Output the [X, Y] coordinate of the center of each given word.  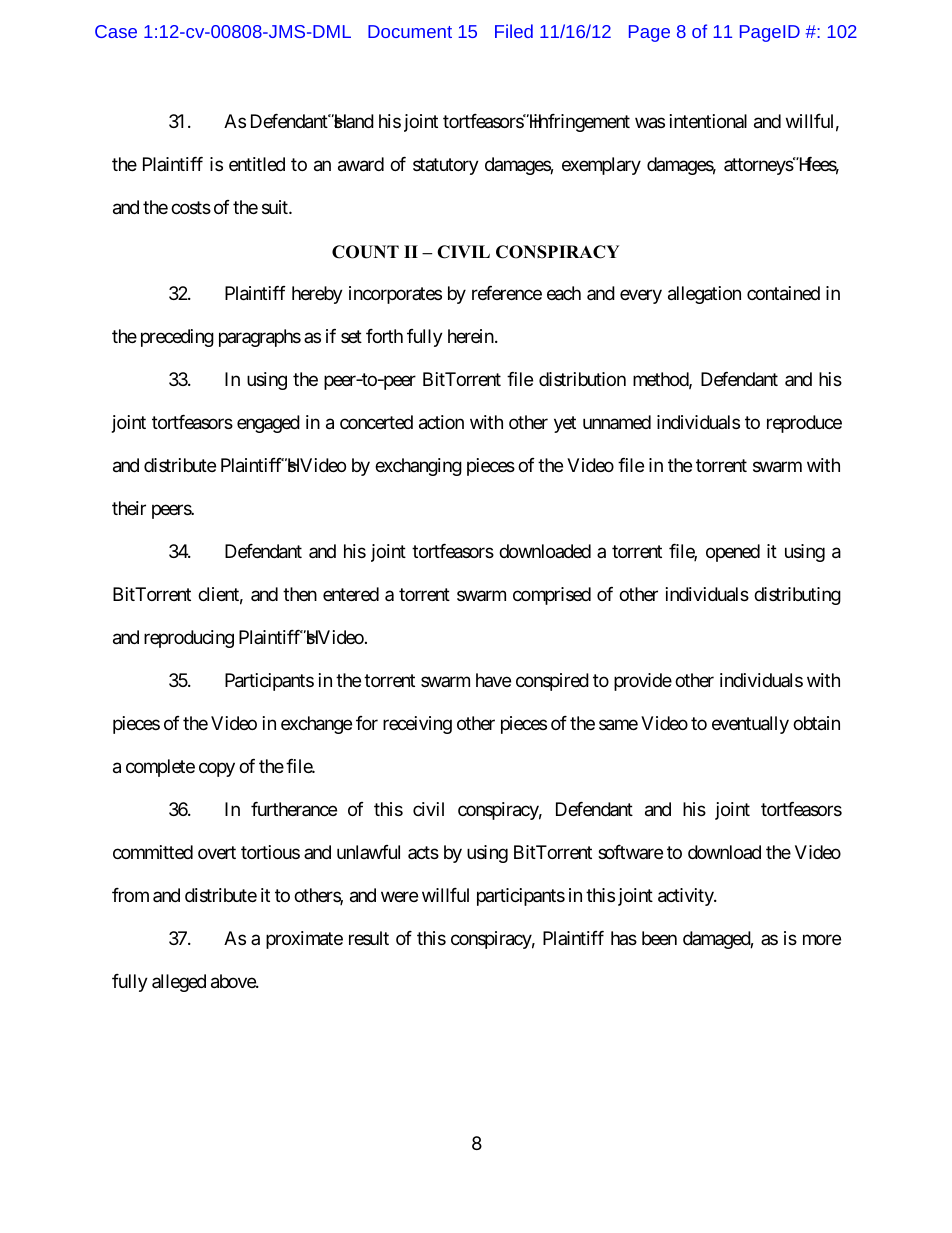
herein [471, 336]
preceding [177, 338]
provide [643, 682]
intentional [708, 121]
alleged [179, 983]
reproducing [189, 639]
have [493, 680]
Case [116, 31]
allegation [704, 295]
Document [410, 31]
